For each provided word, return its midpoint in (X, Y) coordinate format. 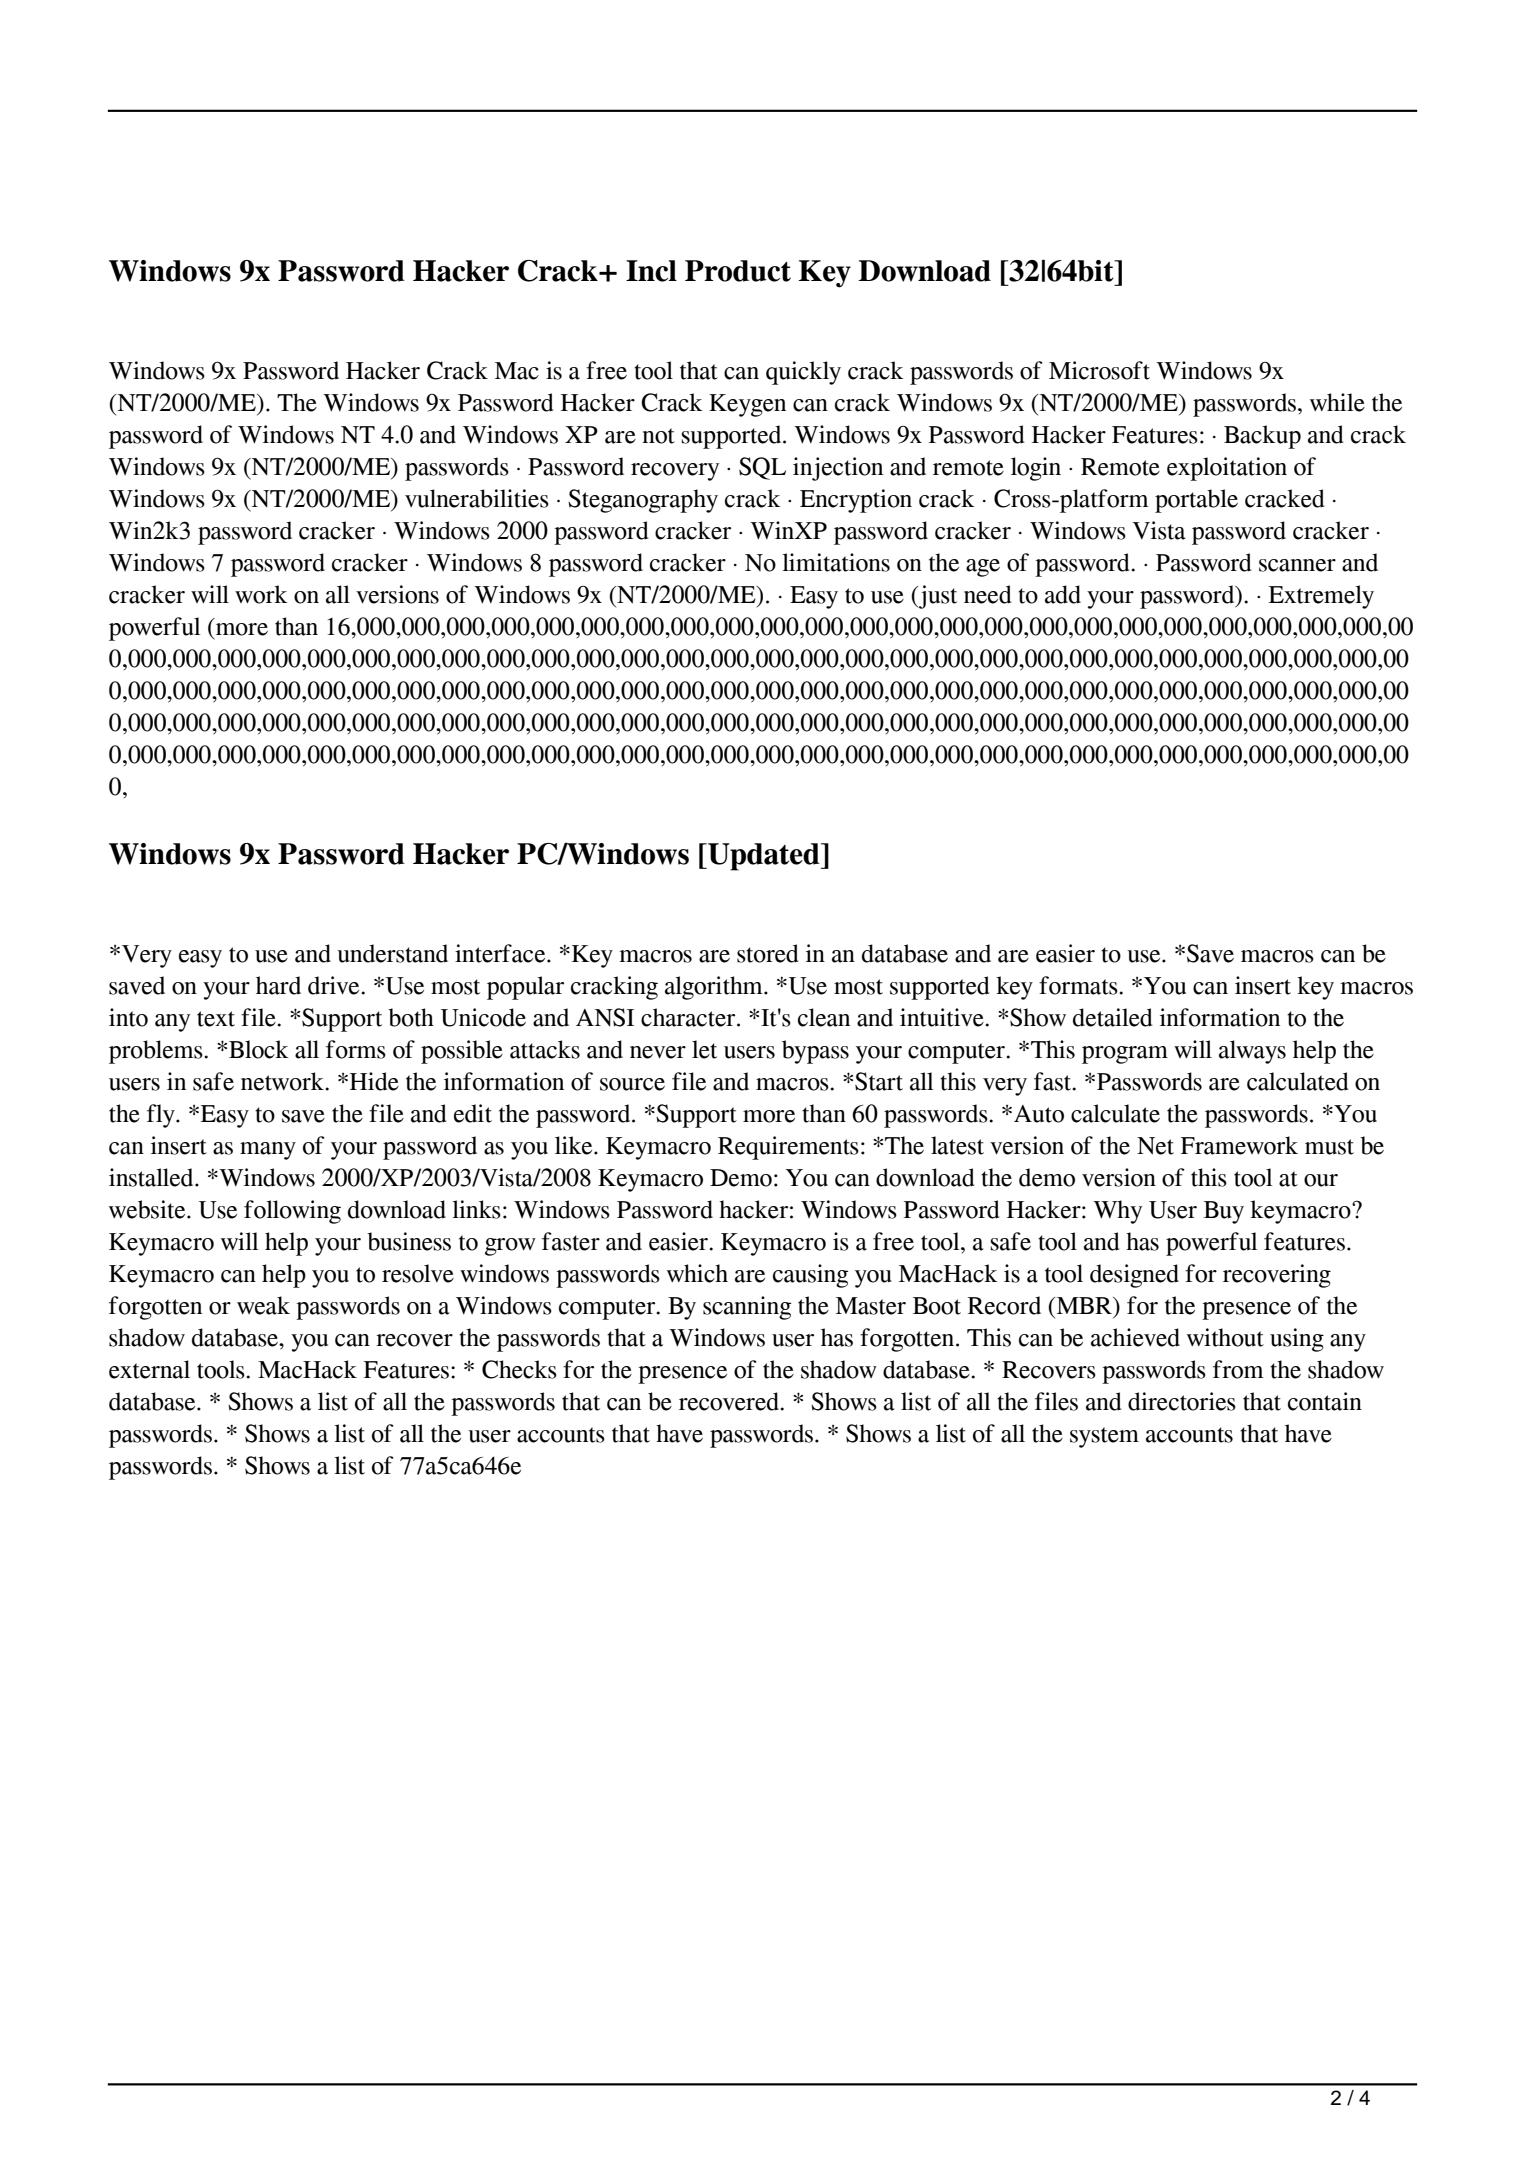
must (1329, 1147)
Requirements (788, 1148)
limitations (836, 562)
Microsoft (1099, 370)
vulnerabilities (477, 498)
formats (1079, 985)
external (149, 1369)
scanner (1297, 565)
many (268, 1151)
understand (392, 953)
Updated (764, 857)
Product (738, 271)
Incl (651, 271)
